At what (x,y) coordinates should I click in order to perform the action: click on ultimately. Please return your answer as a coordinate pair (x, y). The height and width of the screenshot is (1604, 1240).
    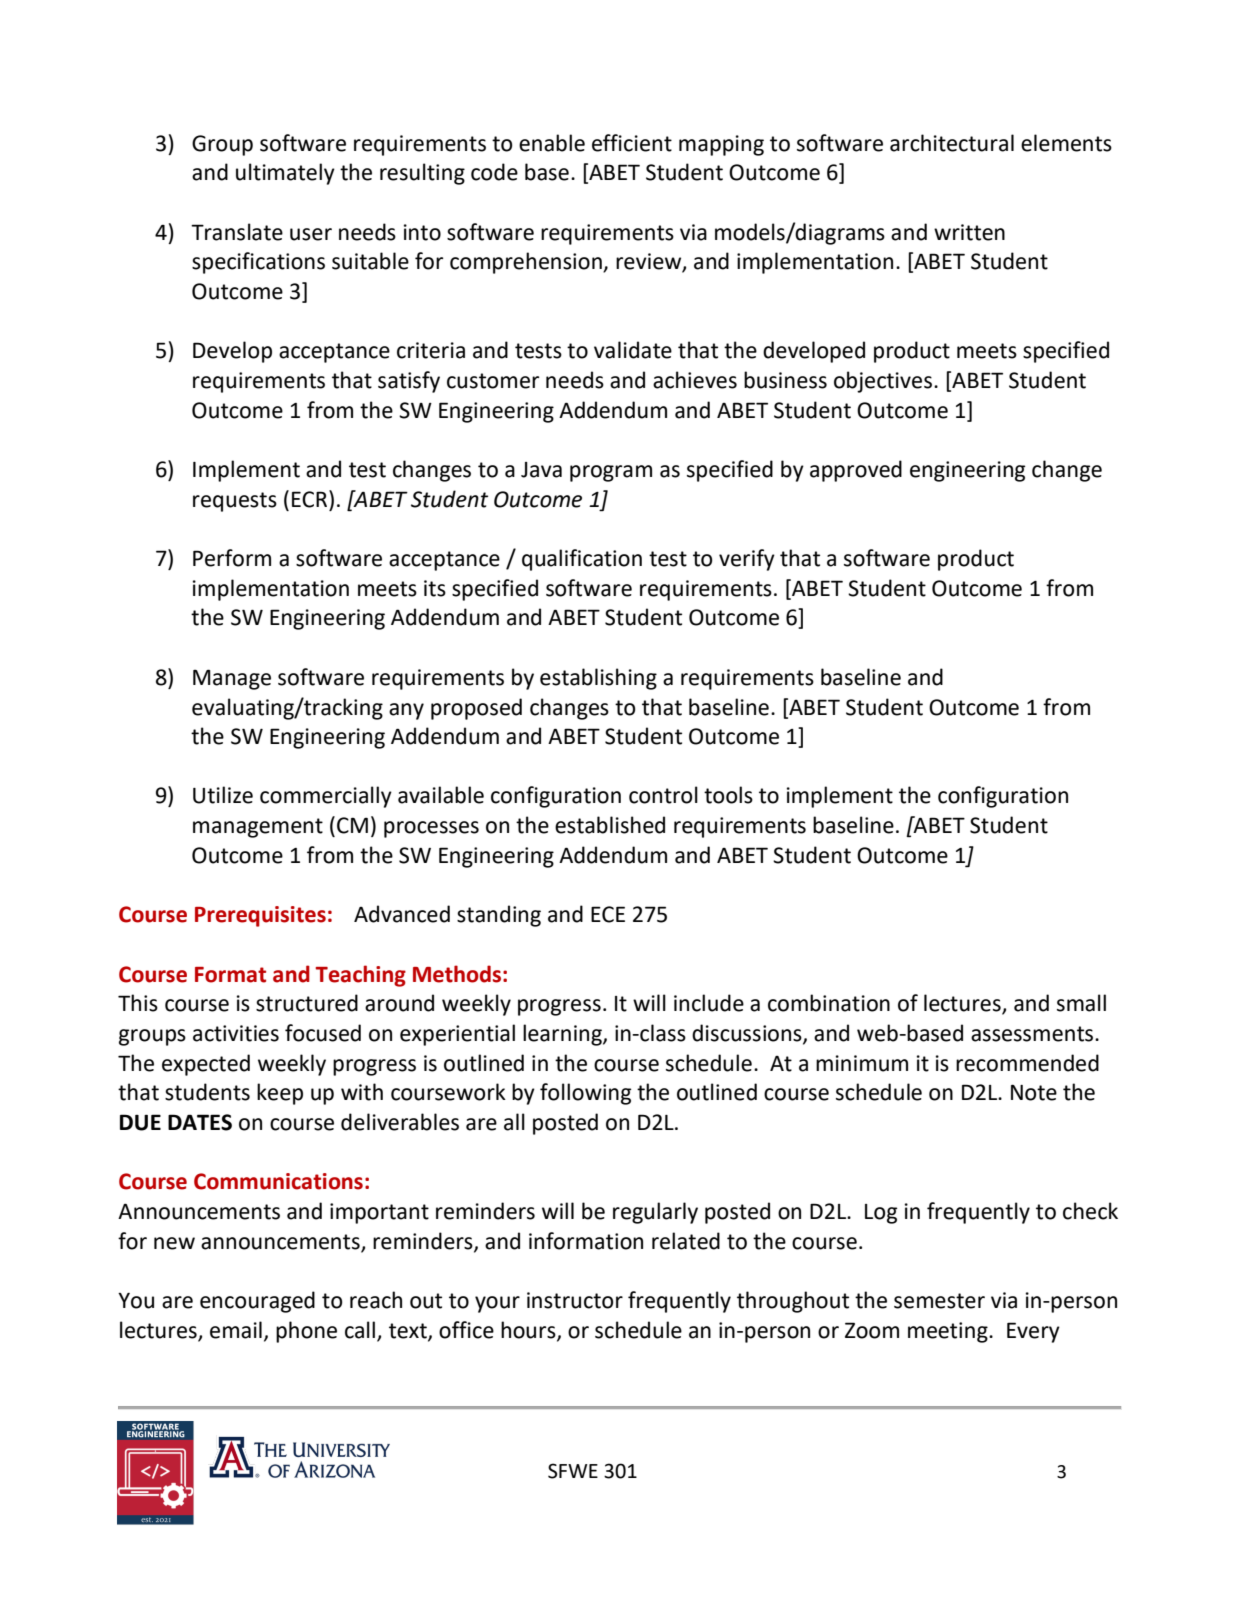
    Looking at the image, I should click on (285, 174).
